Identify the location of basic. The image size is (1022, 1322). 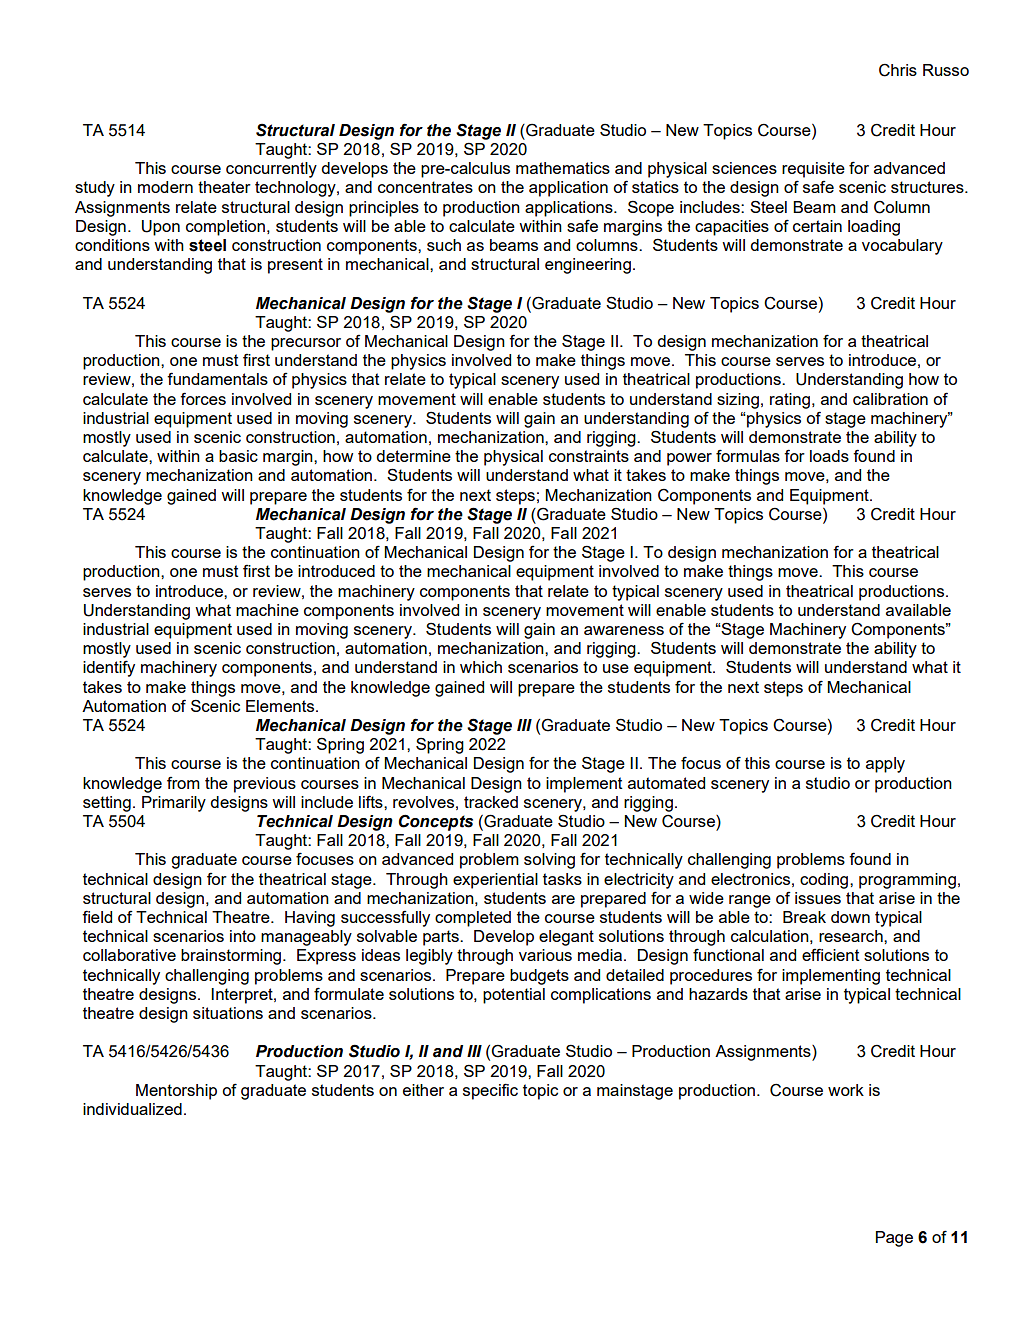
(238, 456).
